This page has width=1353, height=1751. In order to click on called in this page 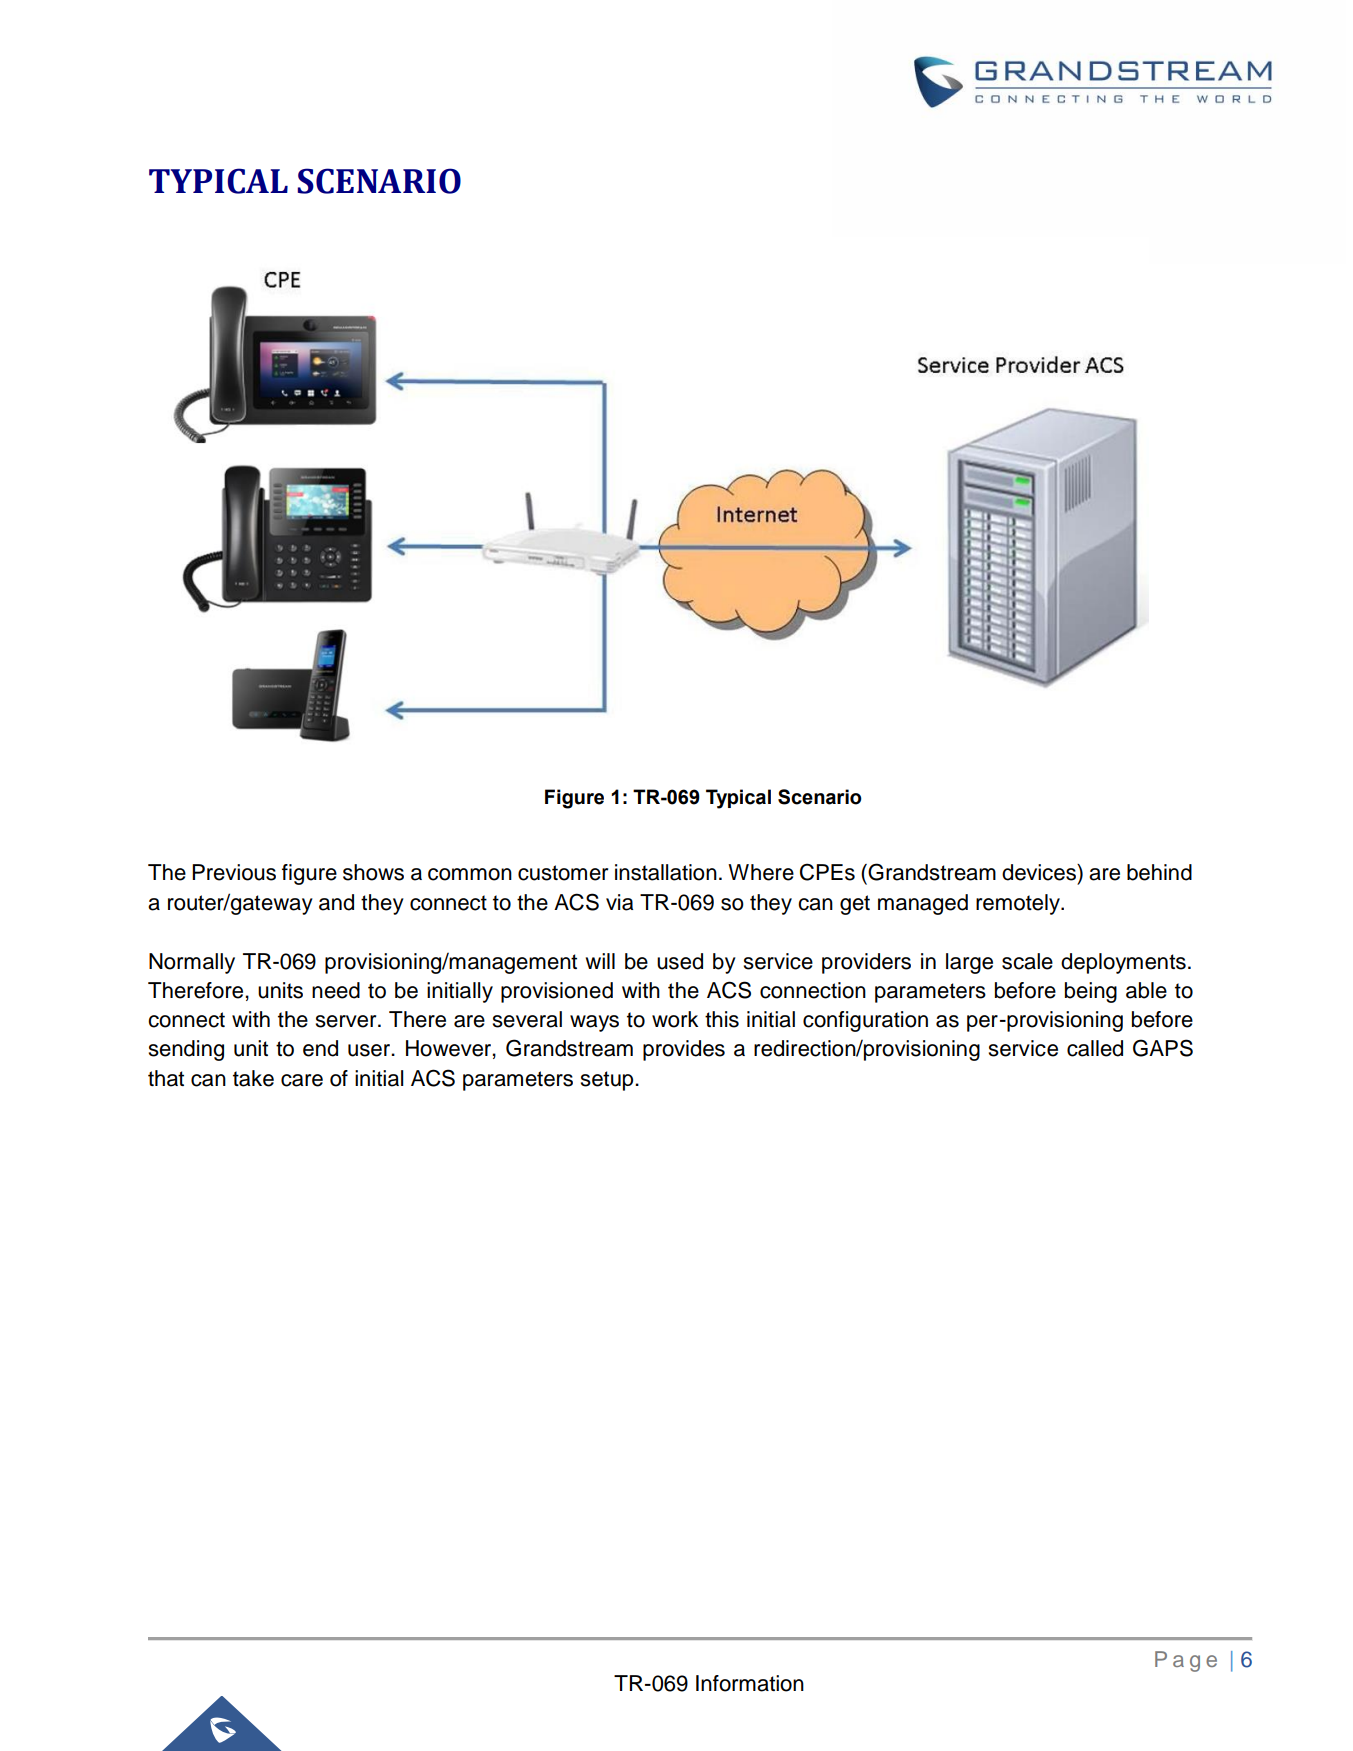, I will do `click(1095, 1048)`.
